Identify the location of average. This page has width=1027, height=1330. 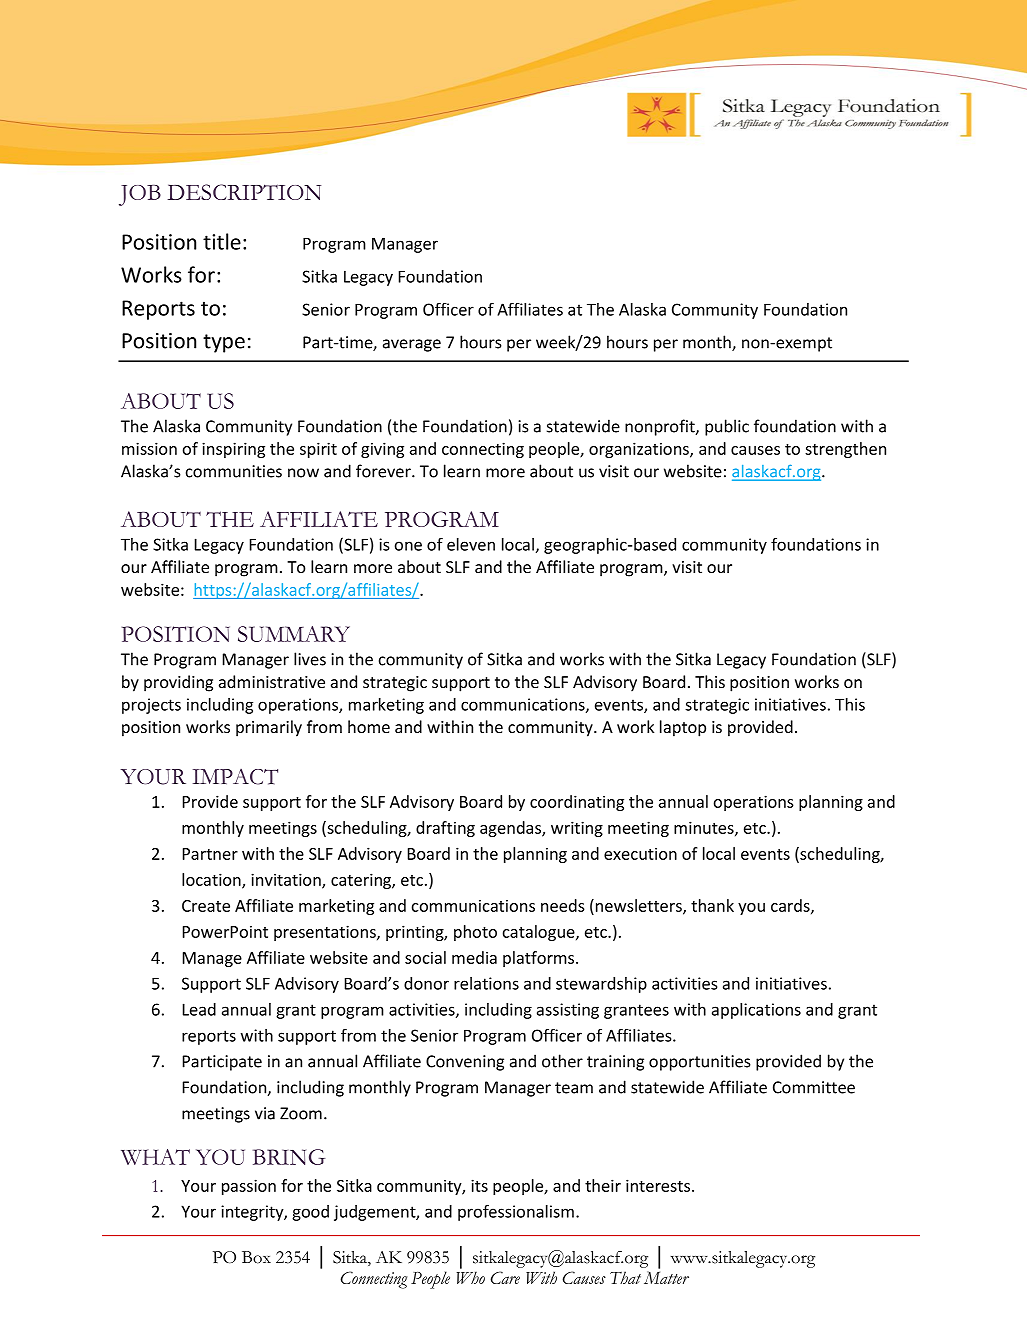
(412, 345).
